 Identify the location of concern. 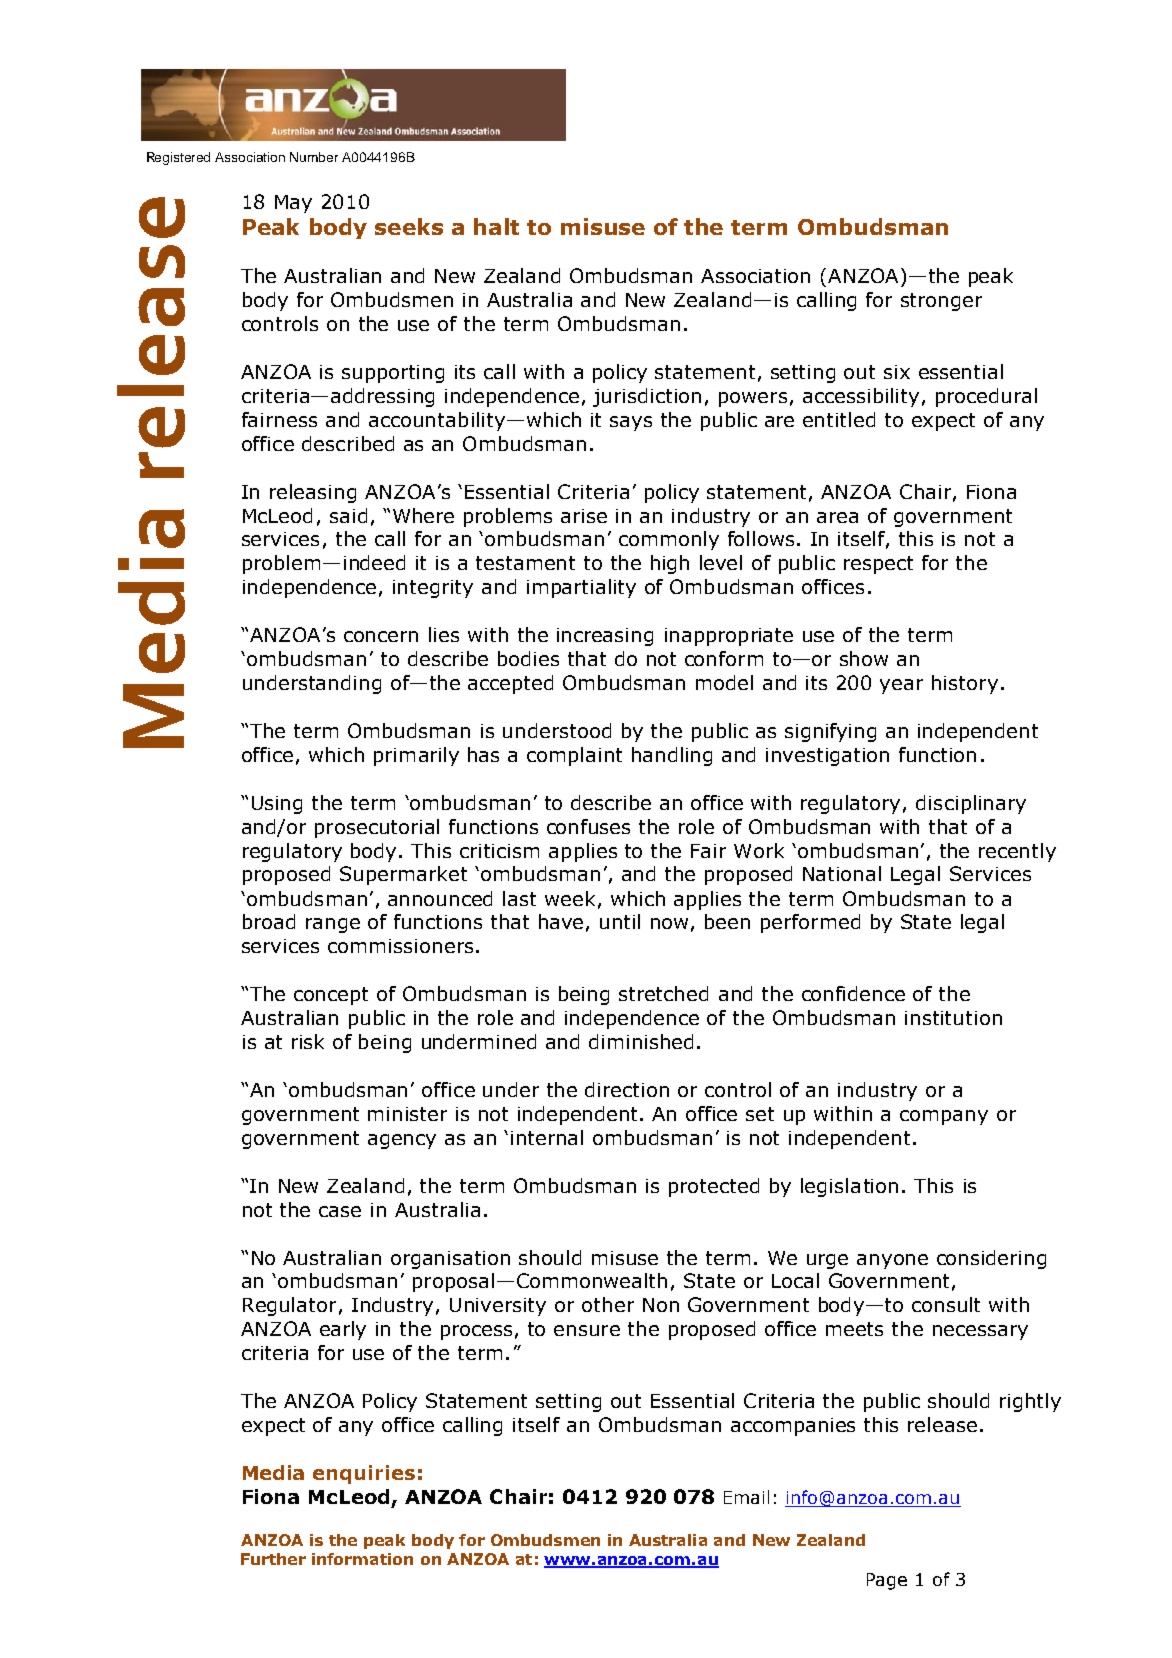
(381, 636).
